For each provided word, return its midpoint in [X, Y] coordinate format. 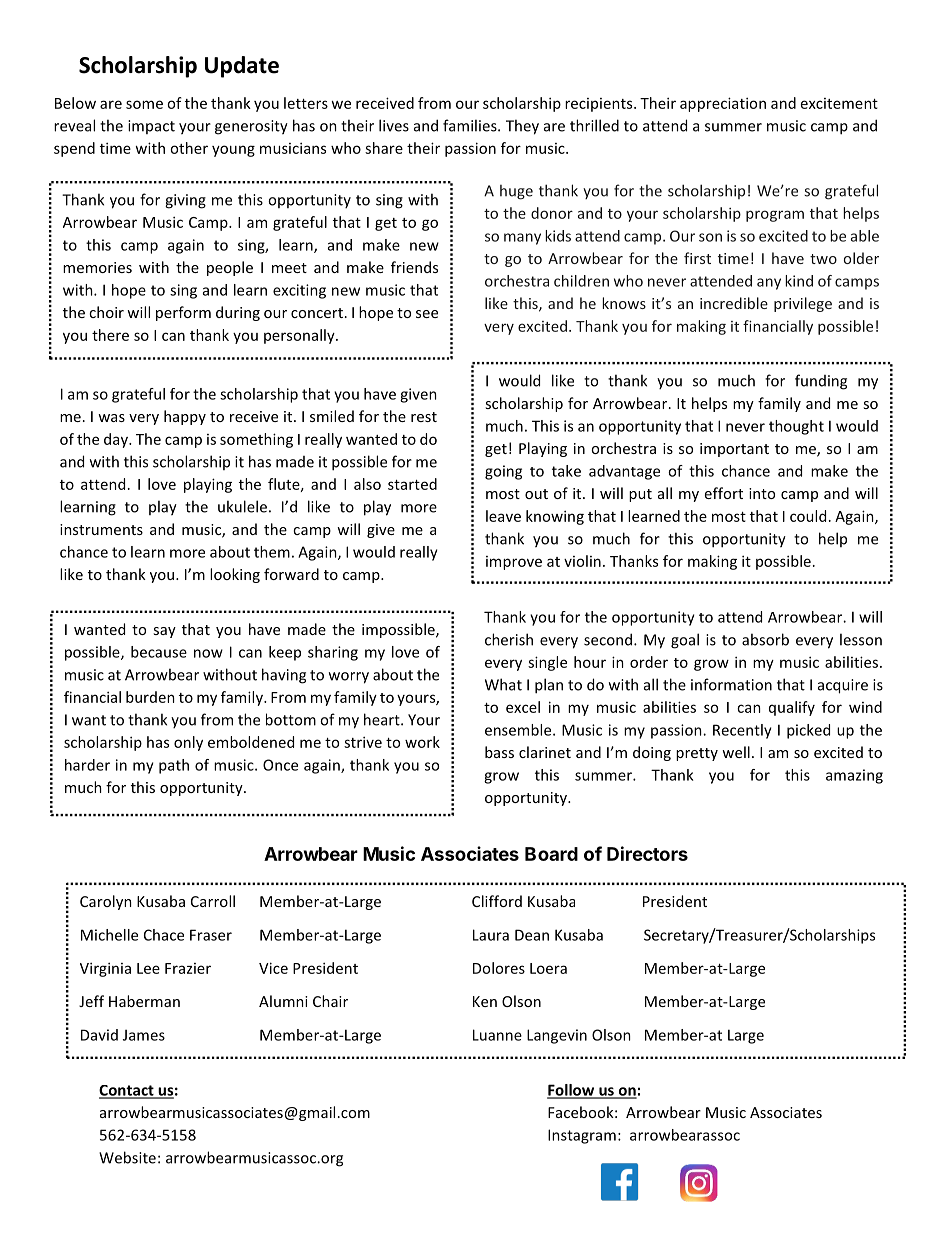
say [164, 632]
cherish [509, 639]
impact [151, 127]
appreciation [723, 104]
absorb [765, 639]
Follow [572, 1091]
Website [127, 1157]
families [471, 125]
